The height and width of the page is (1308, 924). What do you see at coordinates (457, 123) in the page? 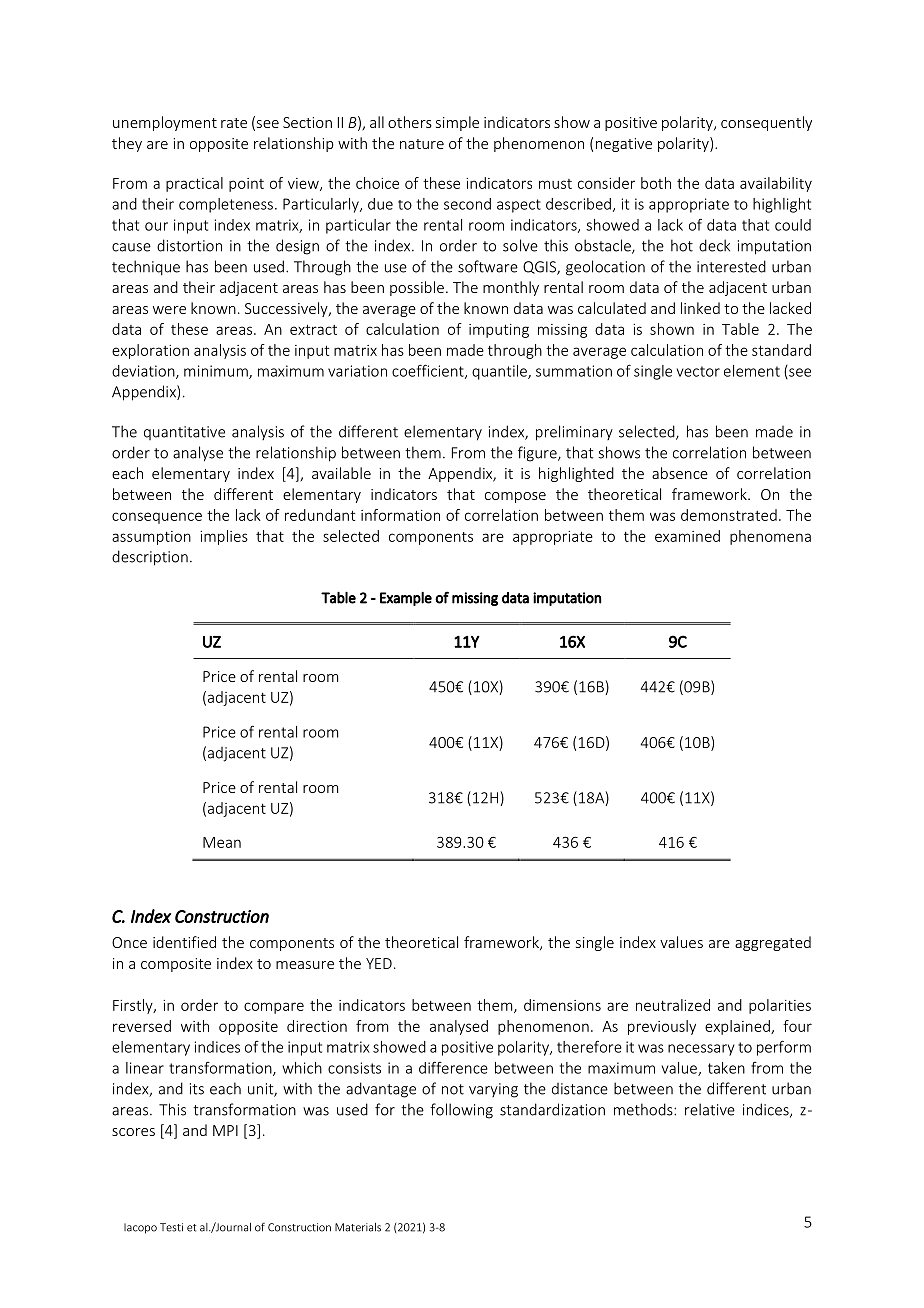
I see `simple` at bounding box center [457, 123].
